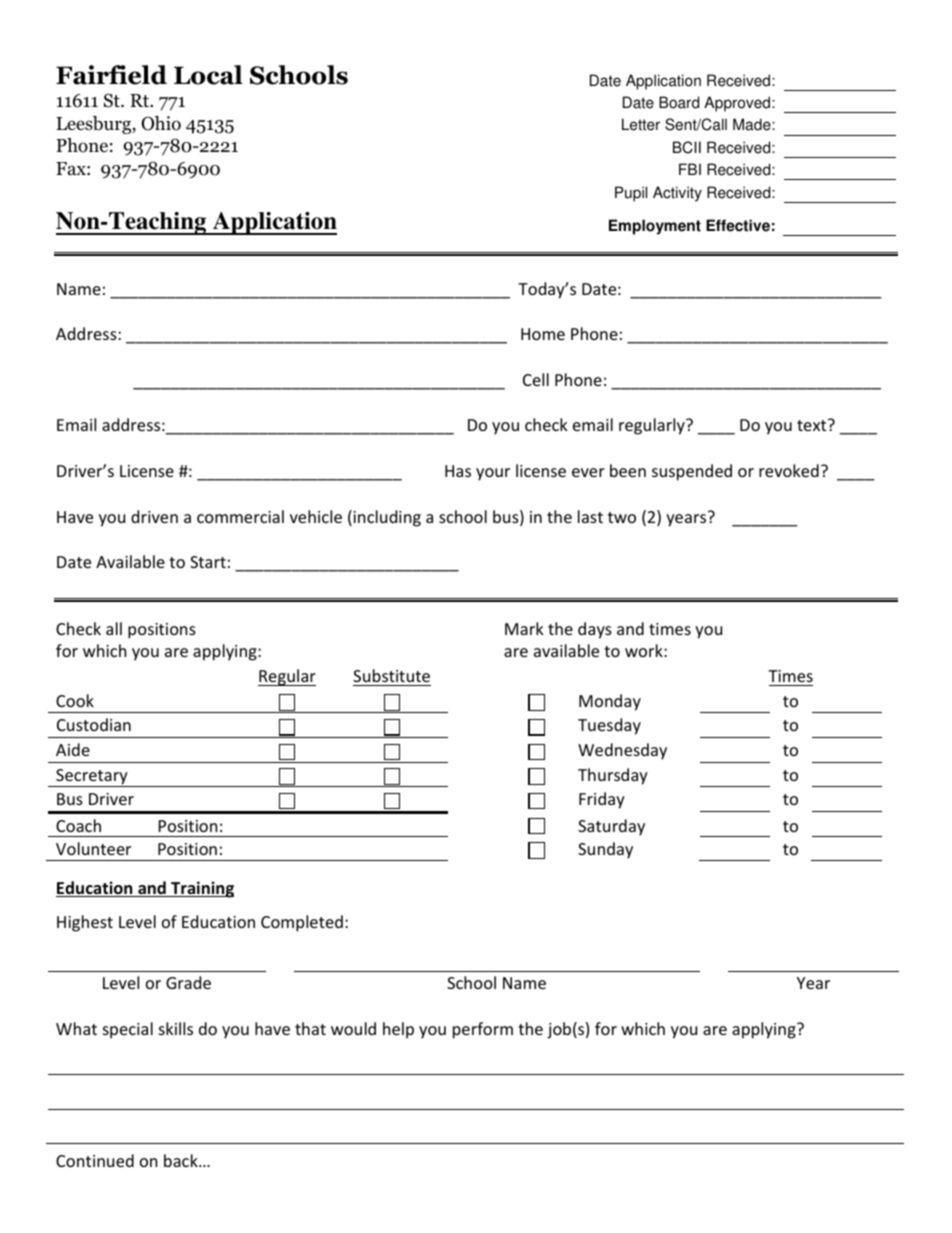 The height and width of the screenshot is (1233, 952). I want to click on driven, so click(154, 516).
